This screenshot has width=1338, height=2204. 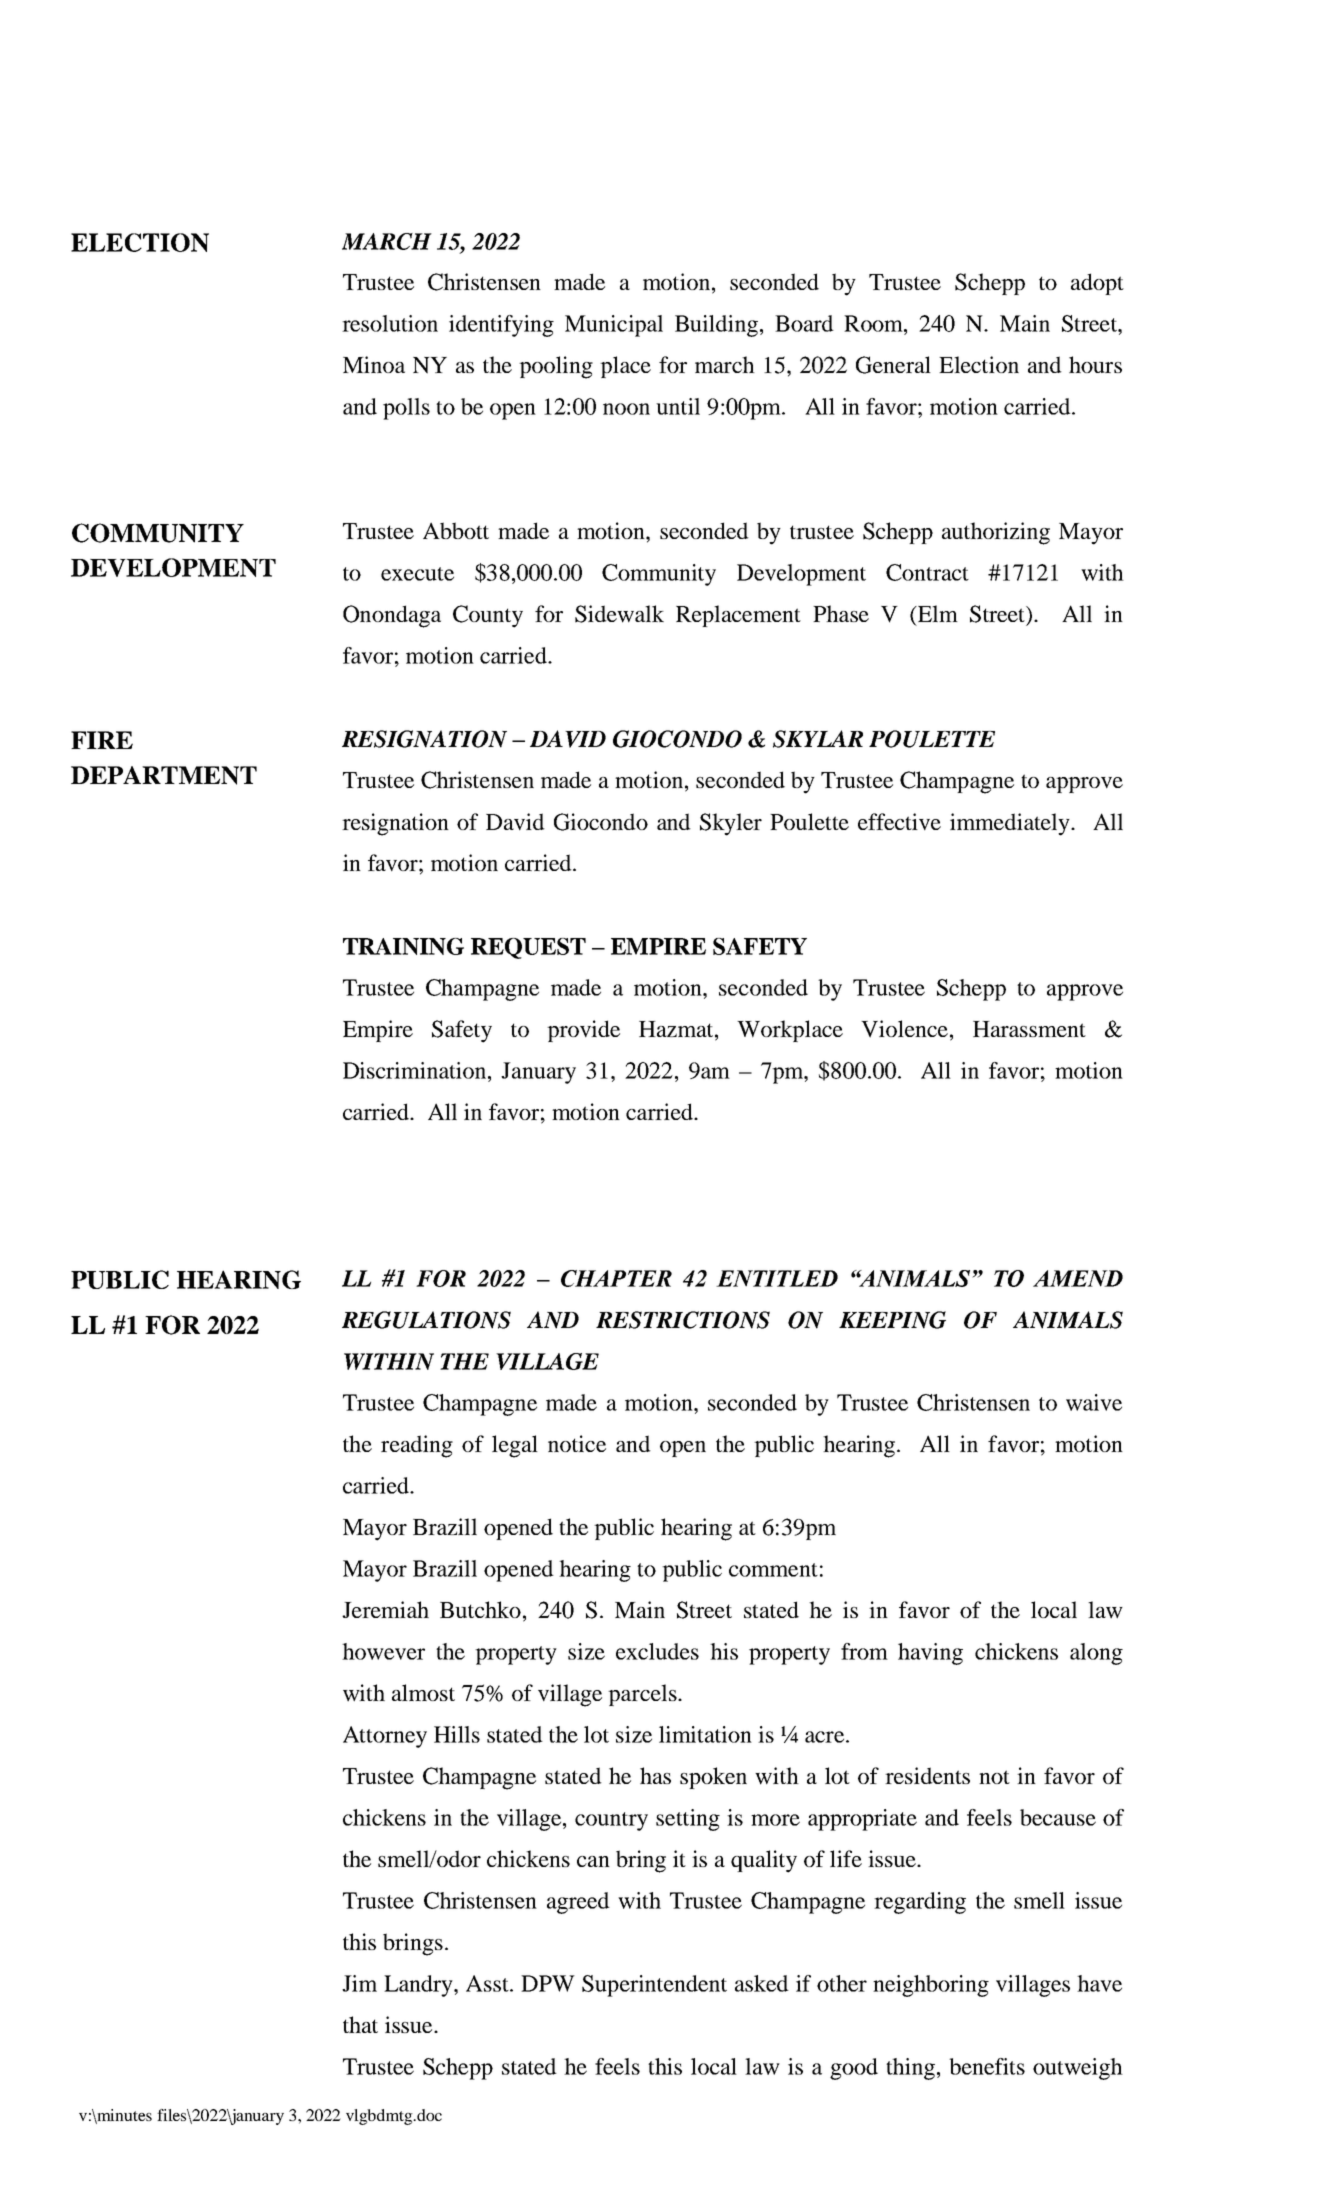 What do you see at coordinates (488, 616) in the screenshot?
I see `County` at bounding box center [488, 616].
